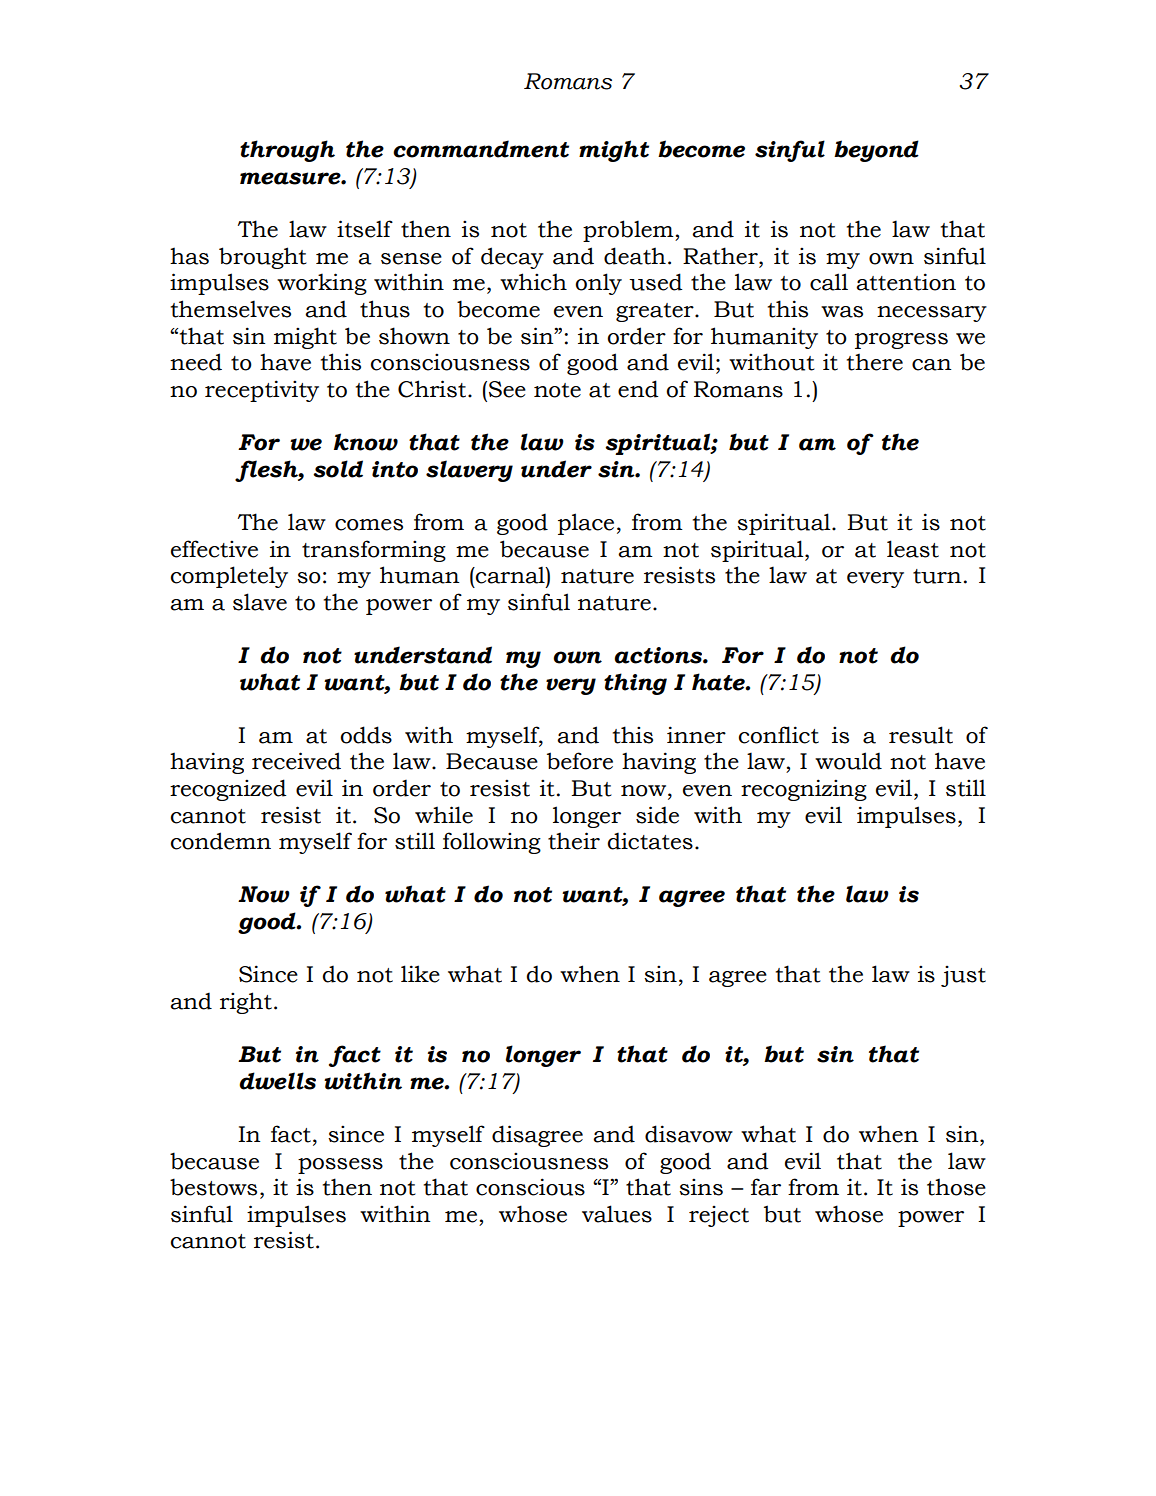 The image size is (1156, 1496). Describe the element at coordinates (287, 151) in the page. I see `through` at that location.
